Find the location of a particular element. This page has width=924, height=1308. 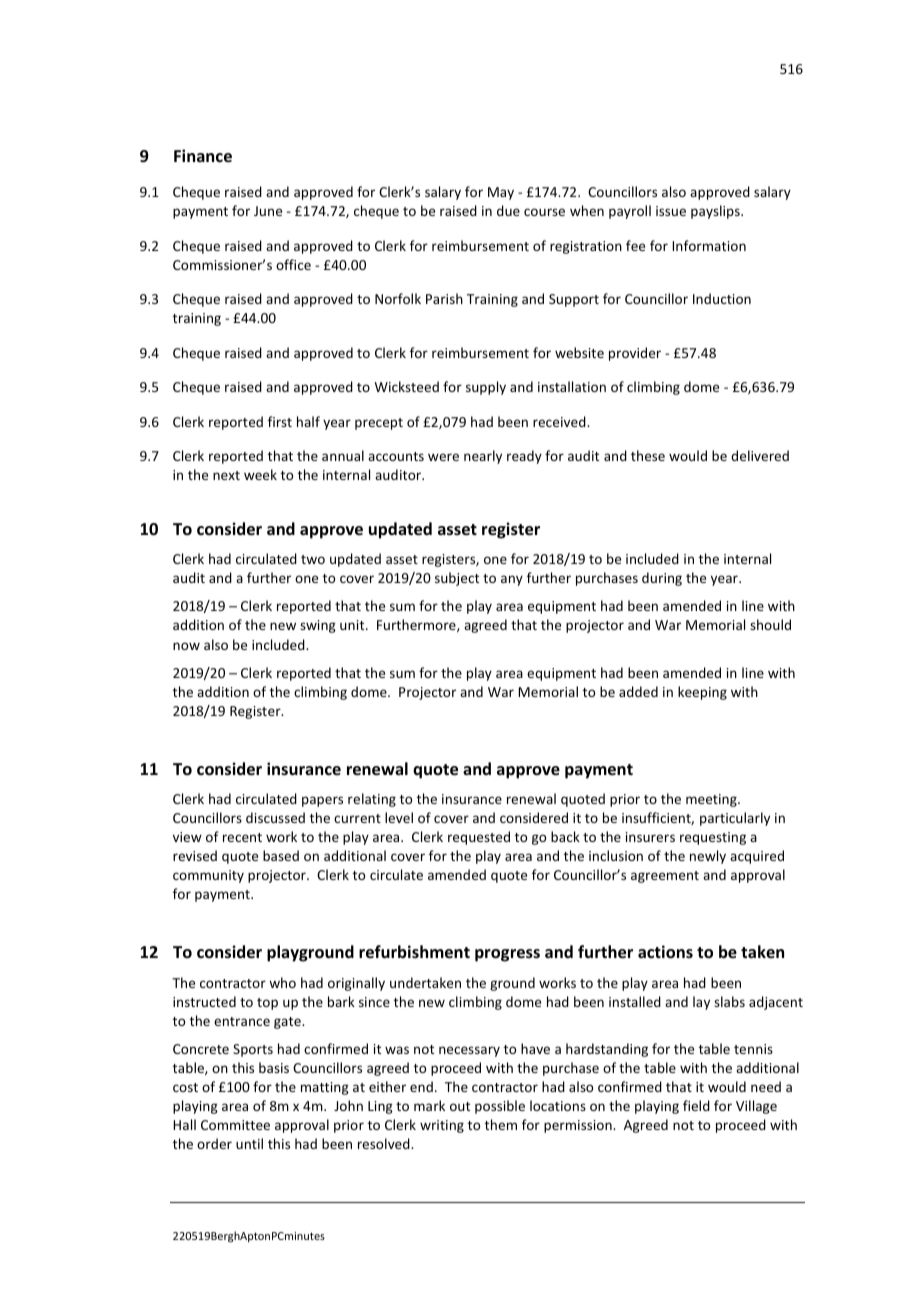

swing is located at coordinates (318, 626).
